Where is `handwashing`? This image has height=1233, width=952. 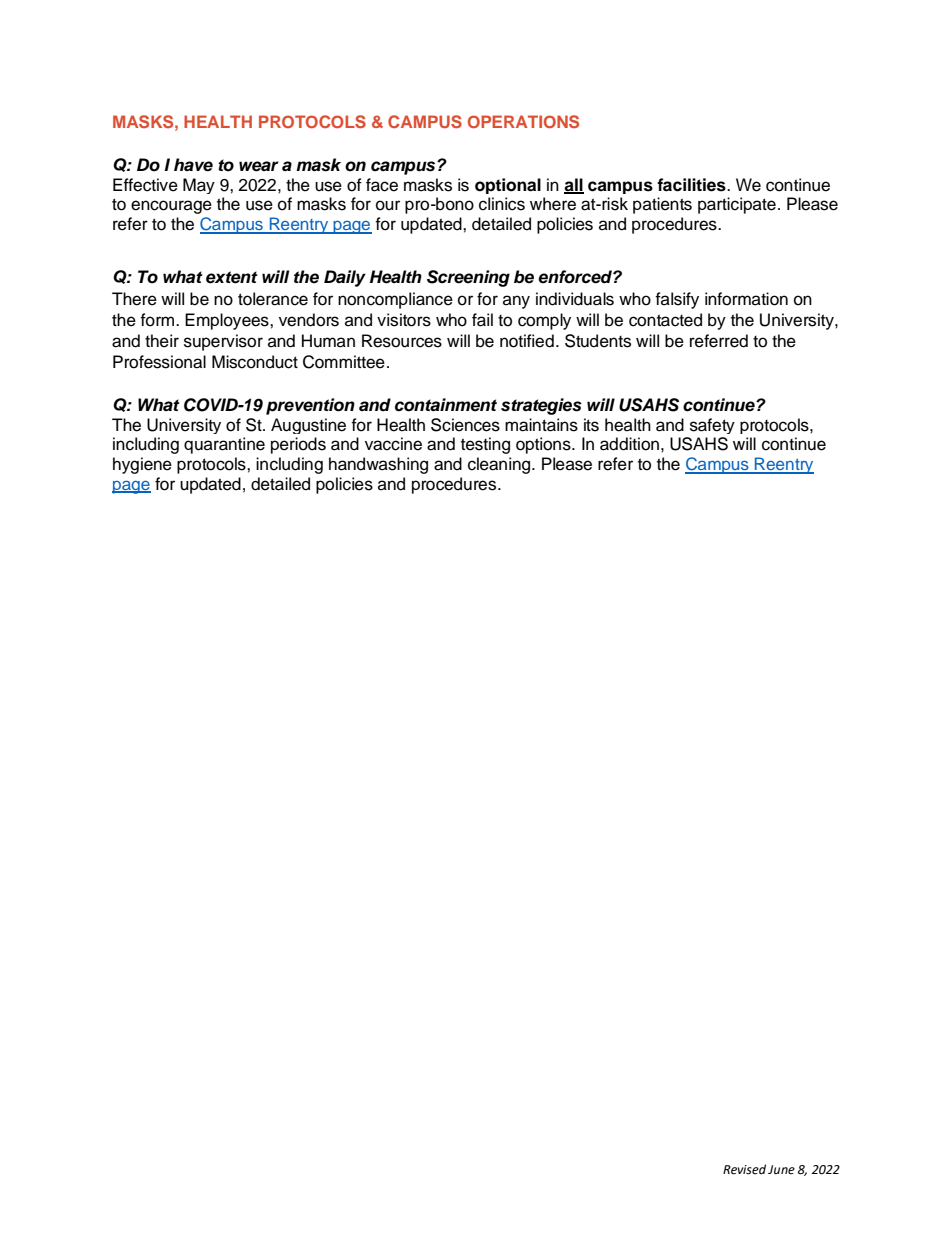
handwashing is located at coordinates (378, 465).
